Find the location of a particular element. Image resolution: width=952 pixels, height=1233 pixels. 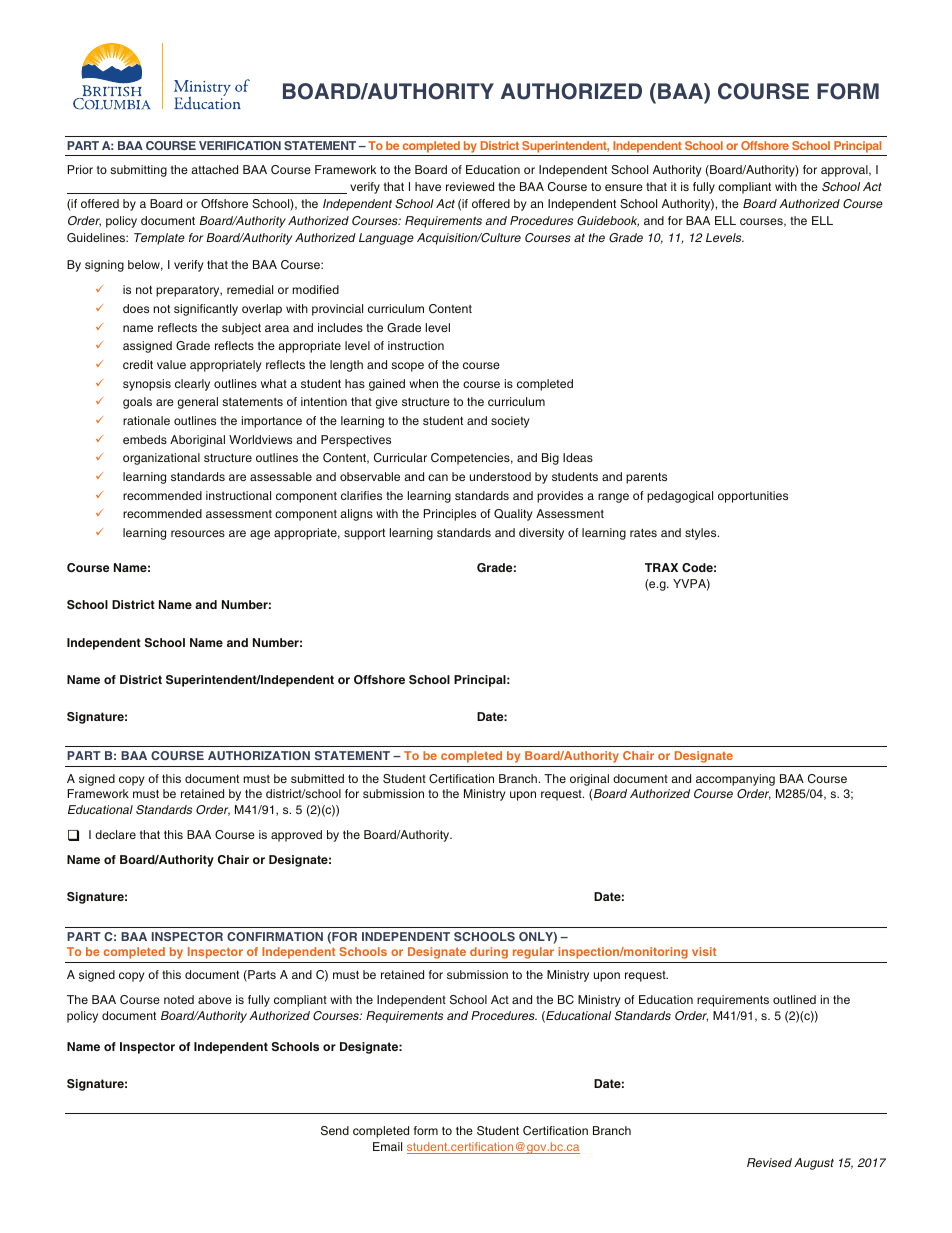

Send is located at coordinates (335, 1131).
